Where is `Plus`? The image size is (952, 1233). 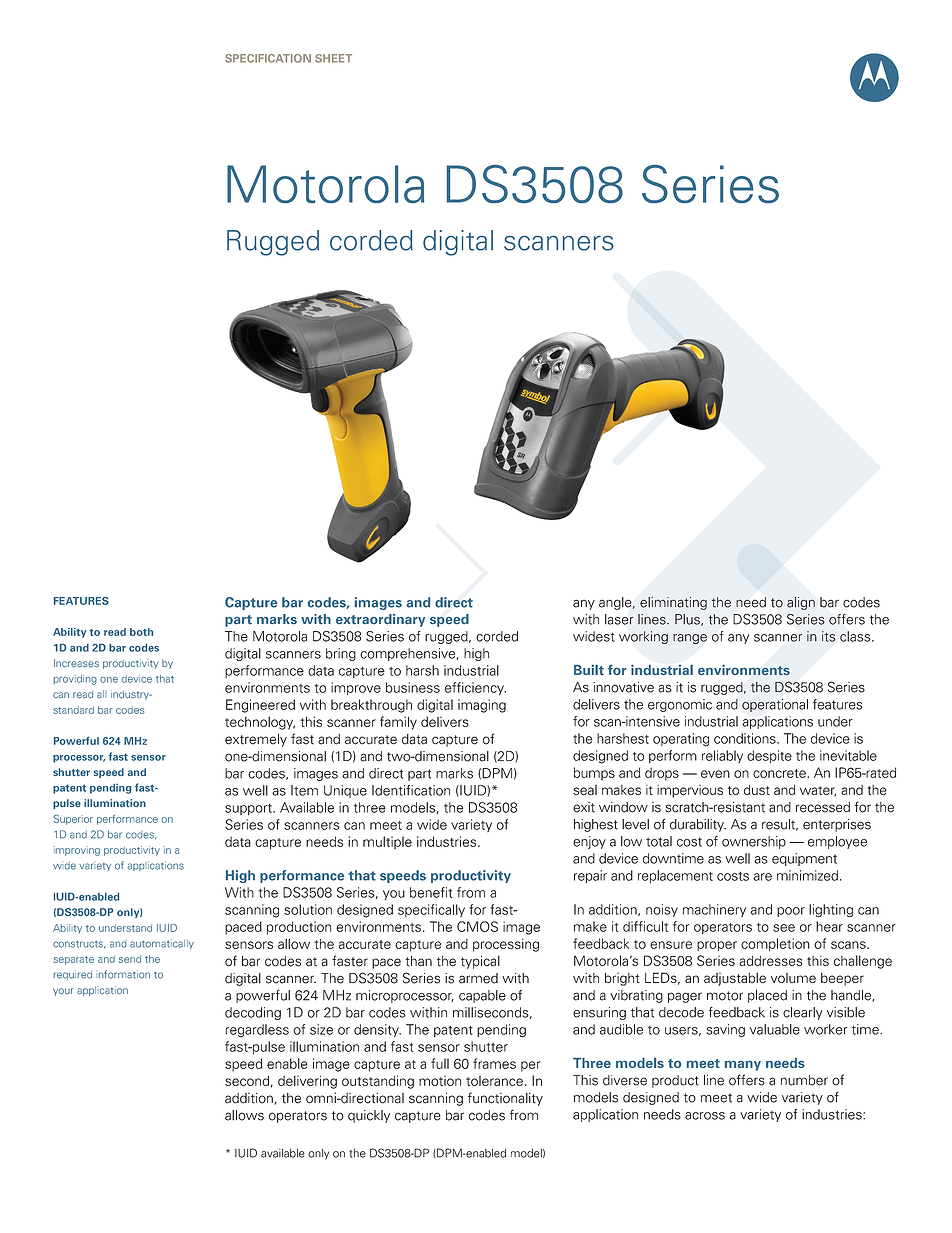
Plus is located at coordinates (688, 620).
